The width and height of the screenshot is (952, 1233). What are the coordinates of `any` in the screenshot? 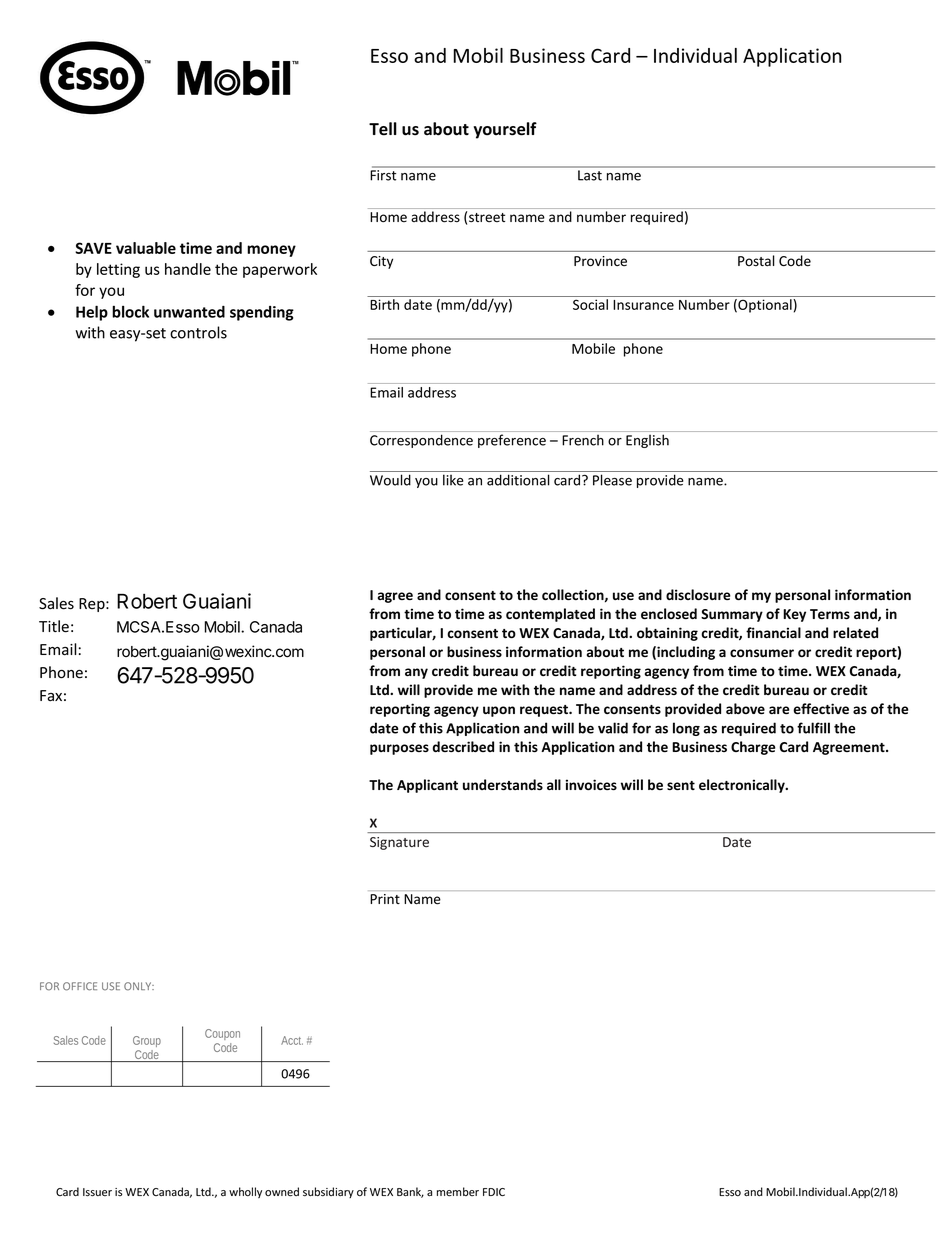 It's located at (416, 673).
